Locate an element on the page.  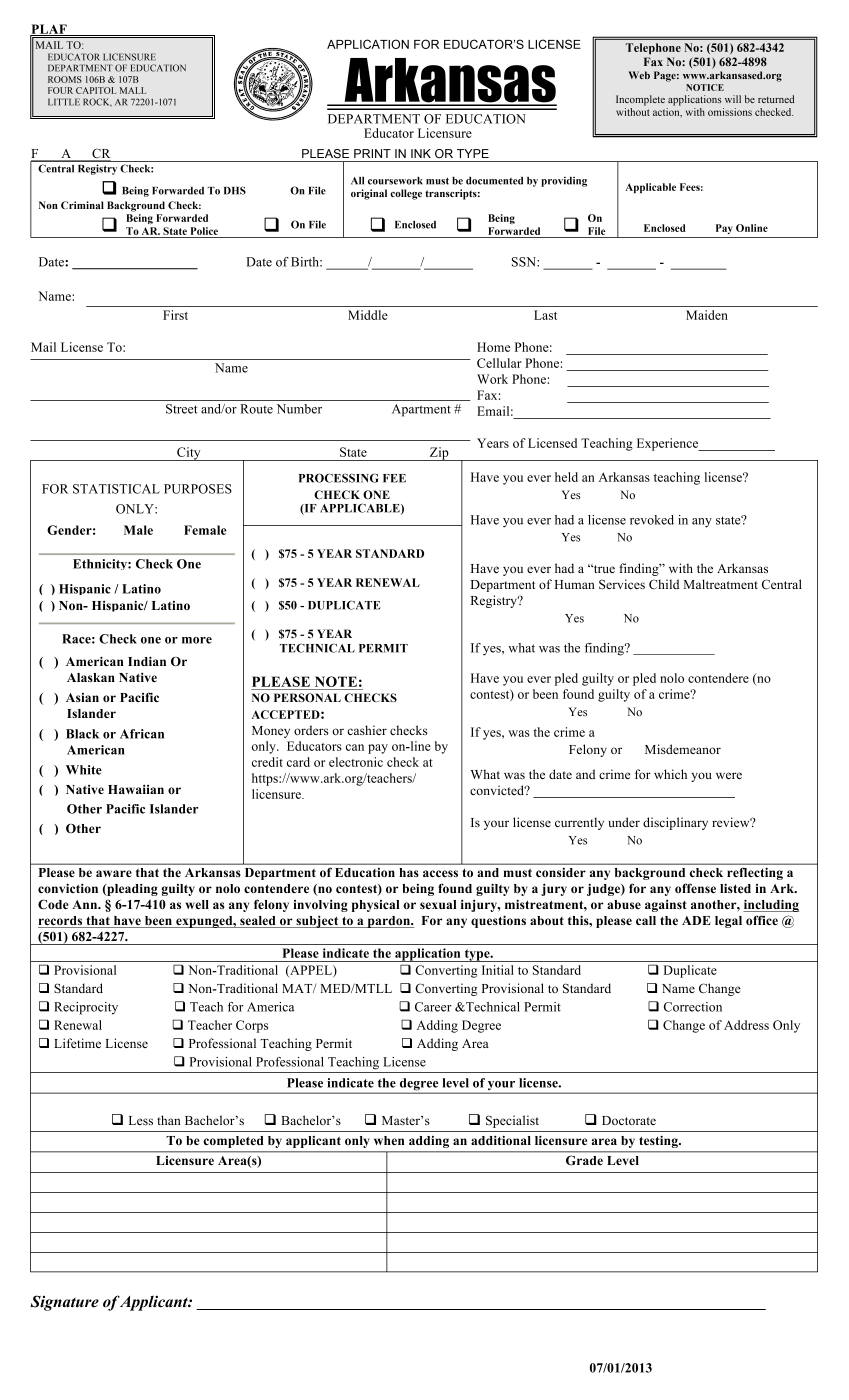
when is located at coordinates (389, 1140).
